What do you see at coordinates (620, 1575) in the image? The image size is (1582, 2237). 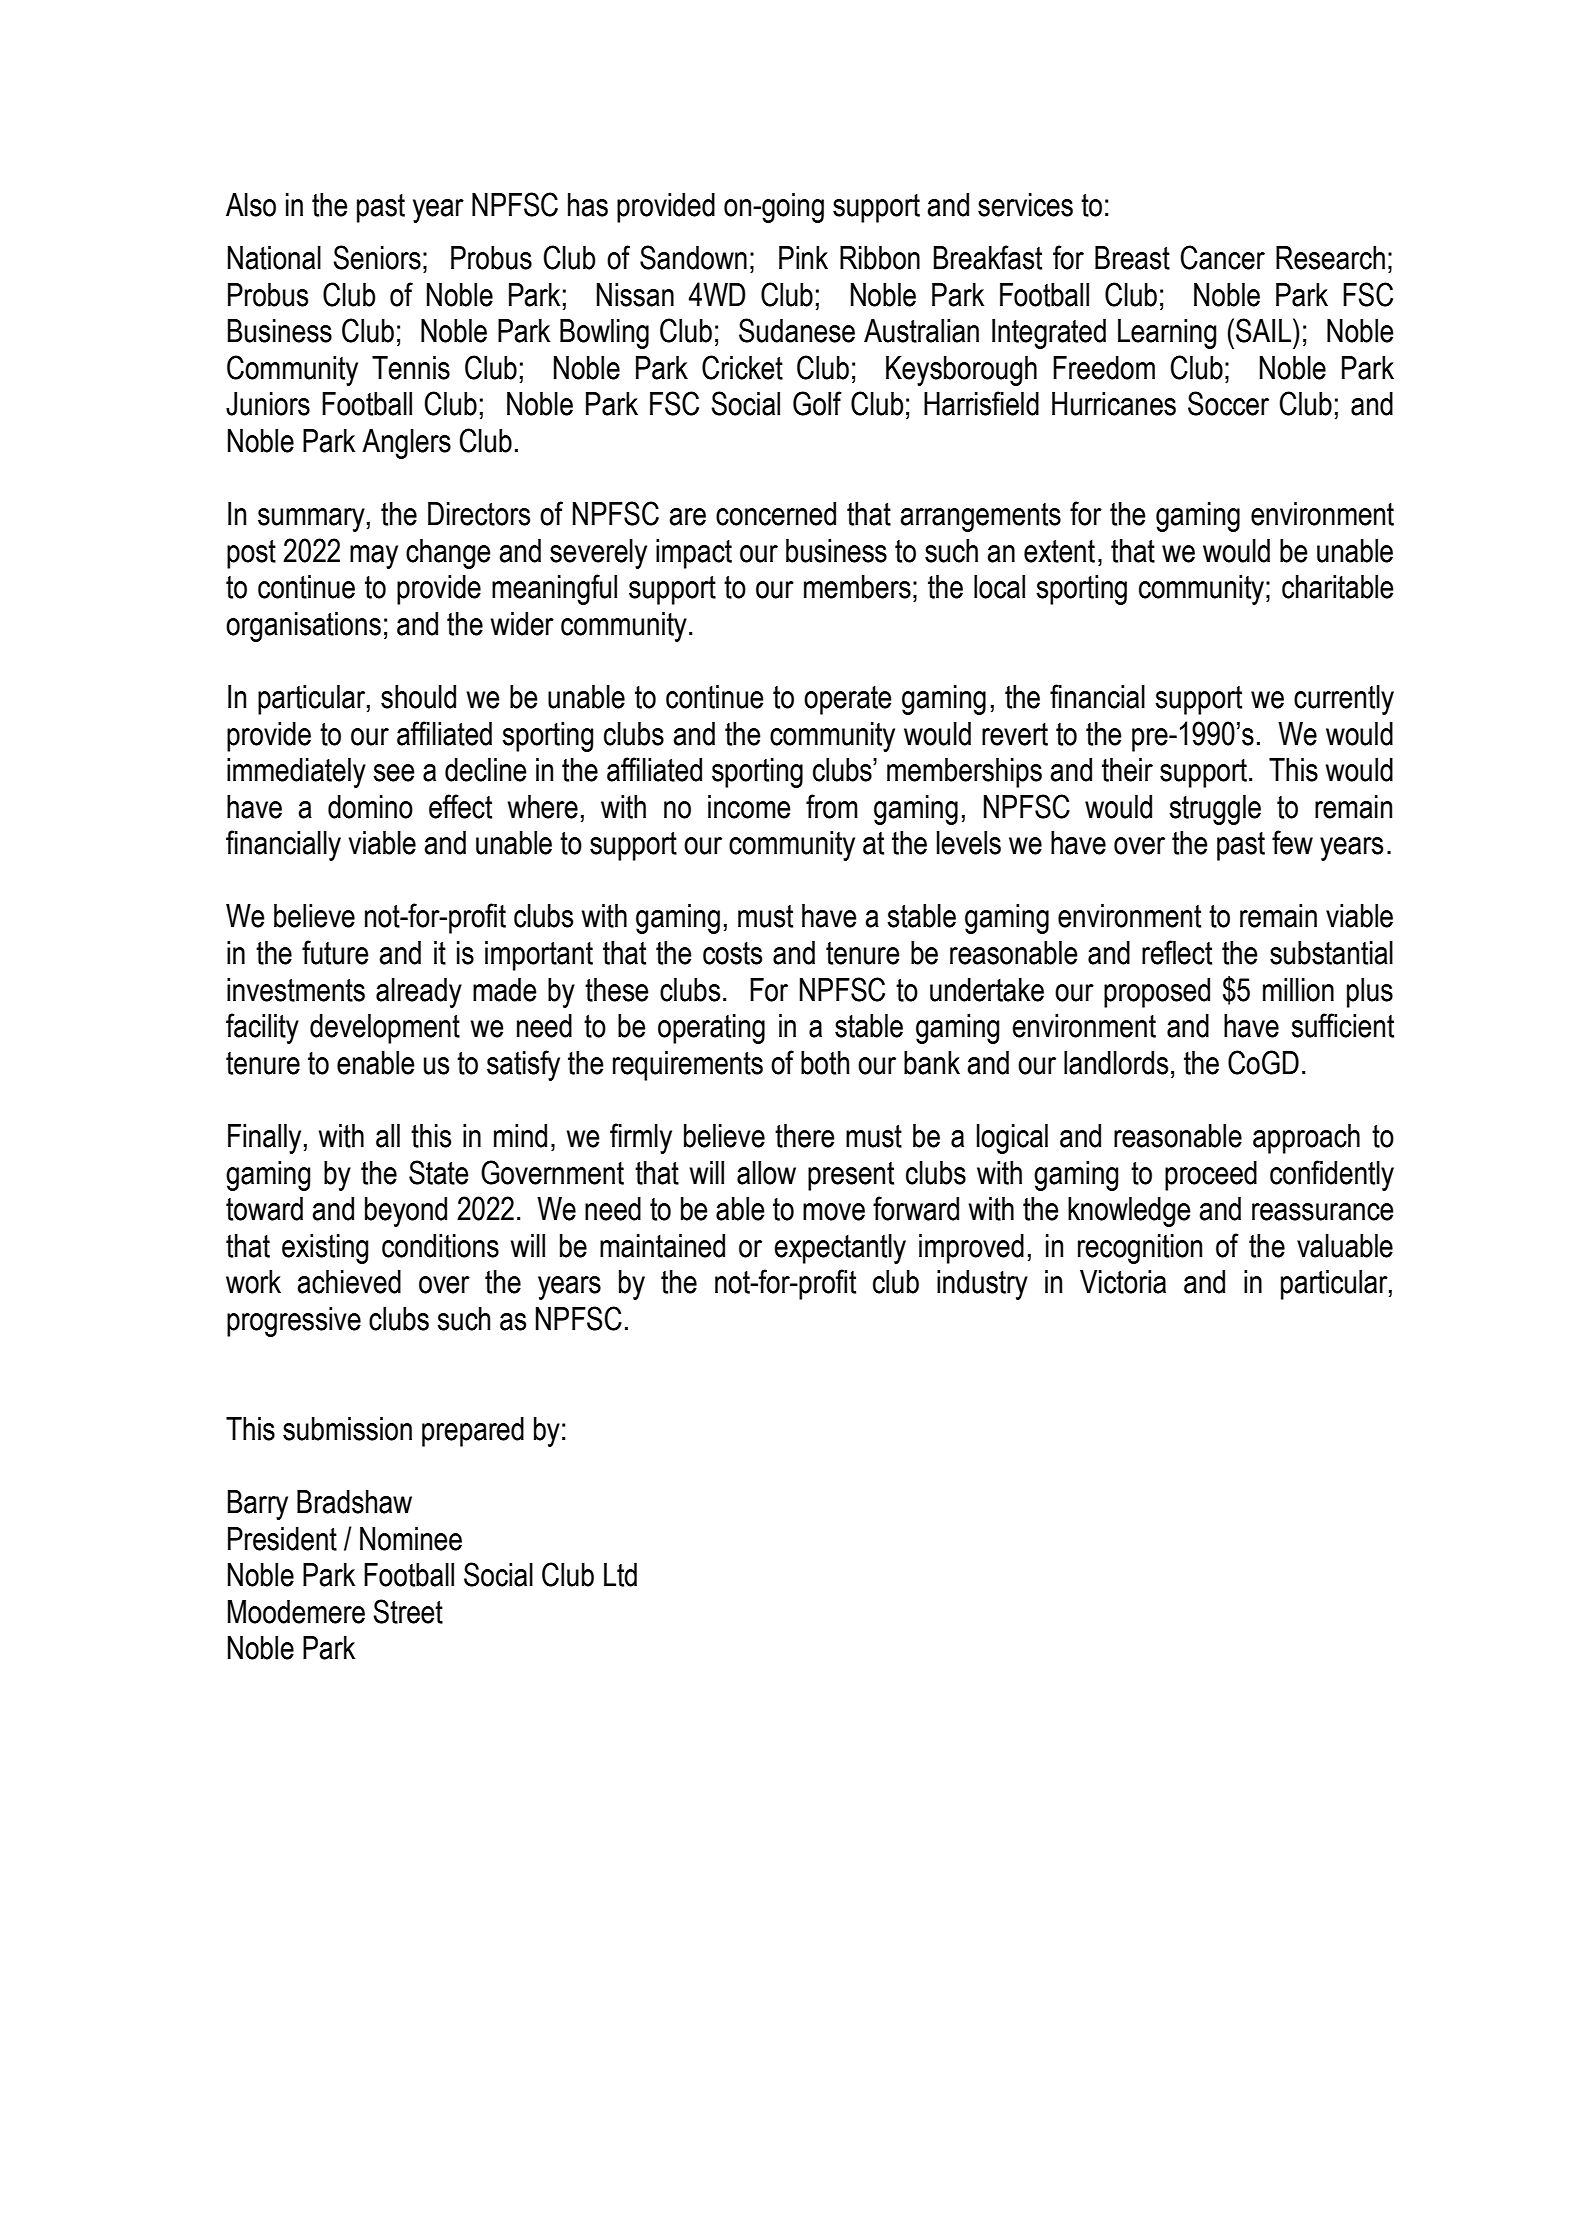 I see `Ltd` at bounding box center [620, 1575].
